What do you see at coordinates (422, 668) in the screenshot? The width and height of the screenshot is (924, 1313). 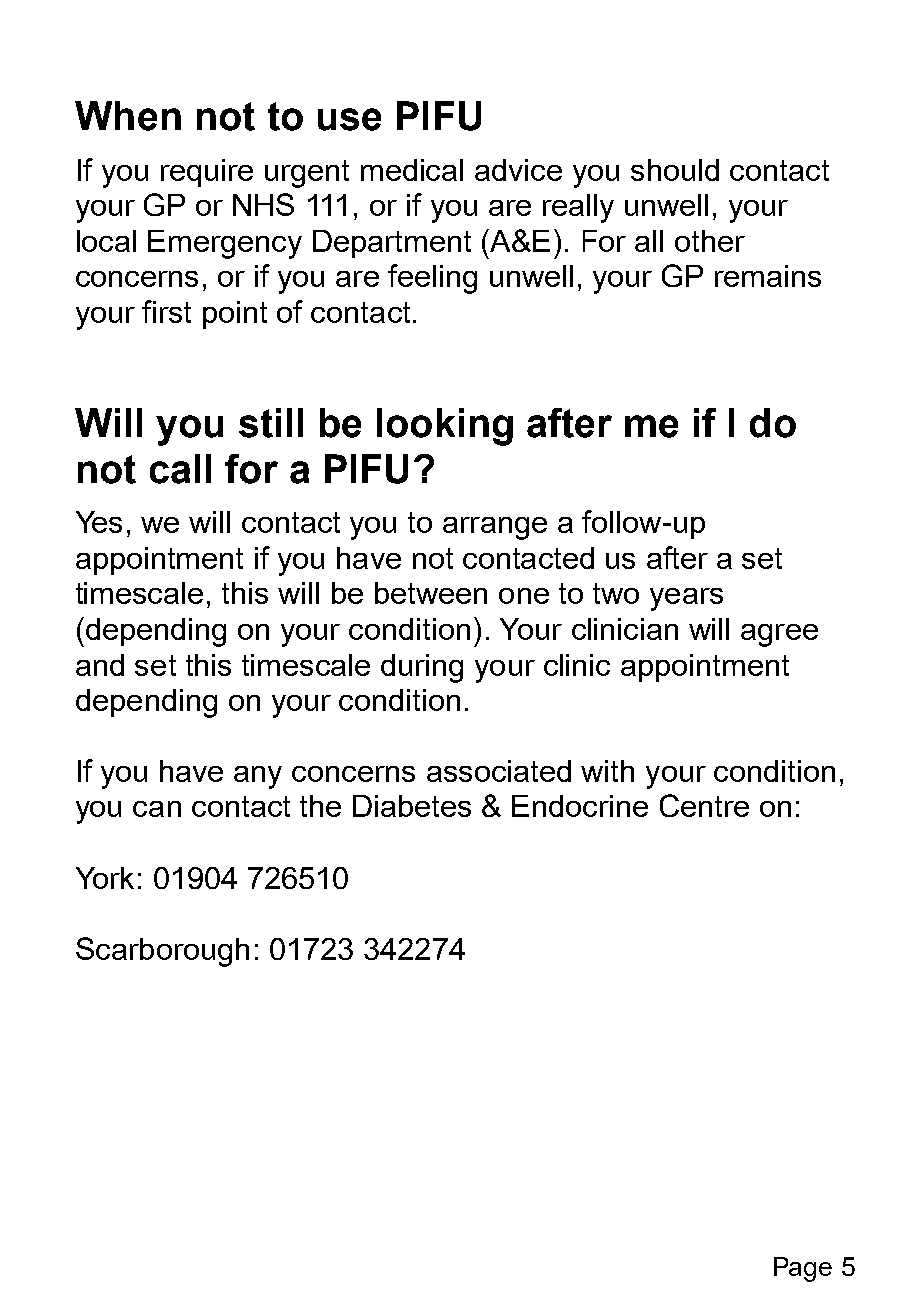 I see `during` at bounding box center [422, 668].
